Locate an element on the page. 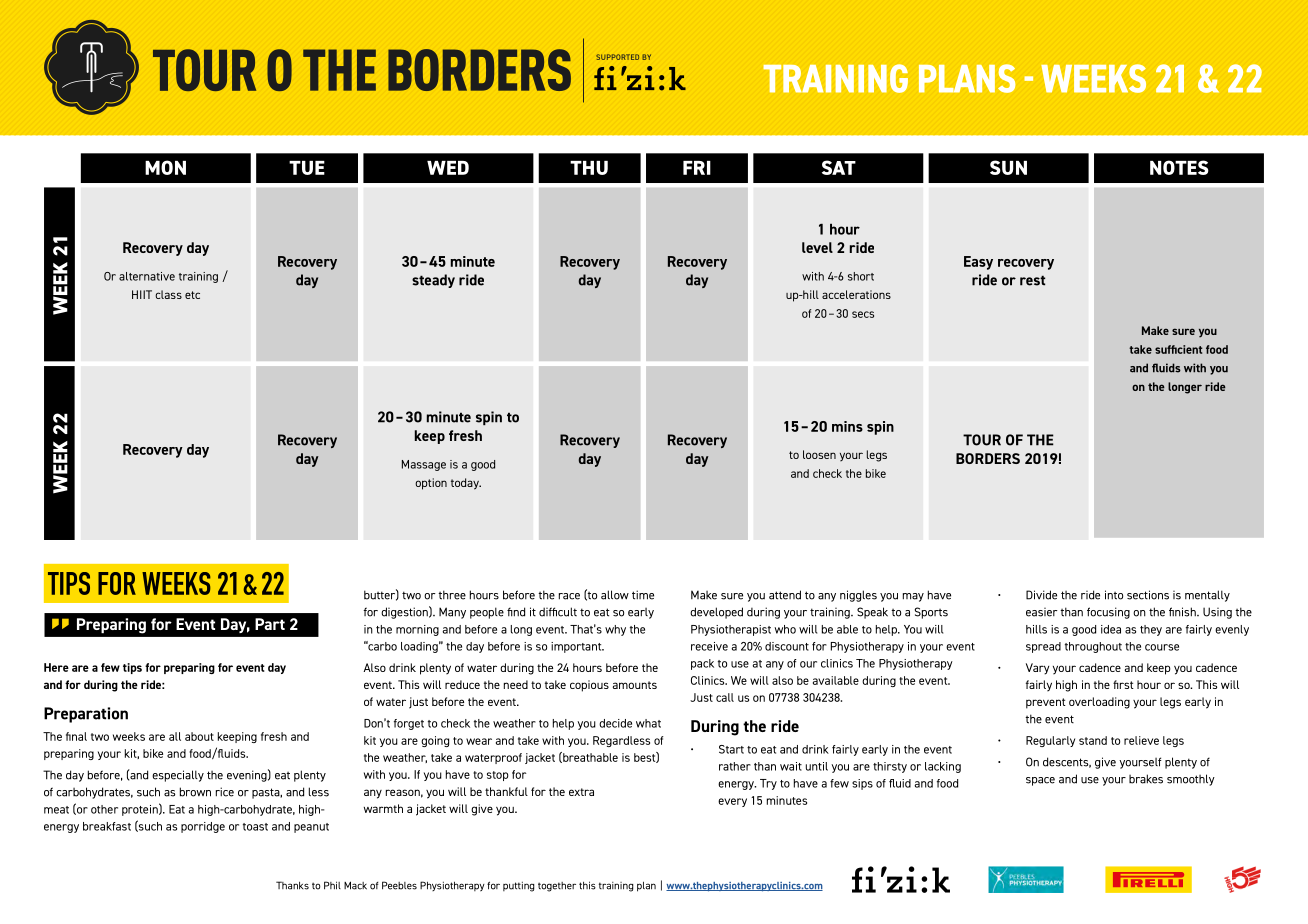 Image resolution: width=1308 pixels, height=924 pixels. FRI is located at coordinates (697, 168).
